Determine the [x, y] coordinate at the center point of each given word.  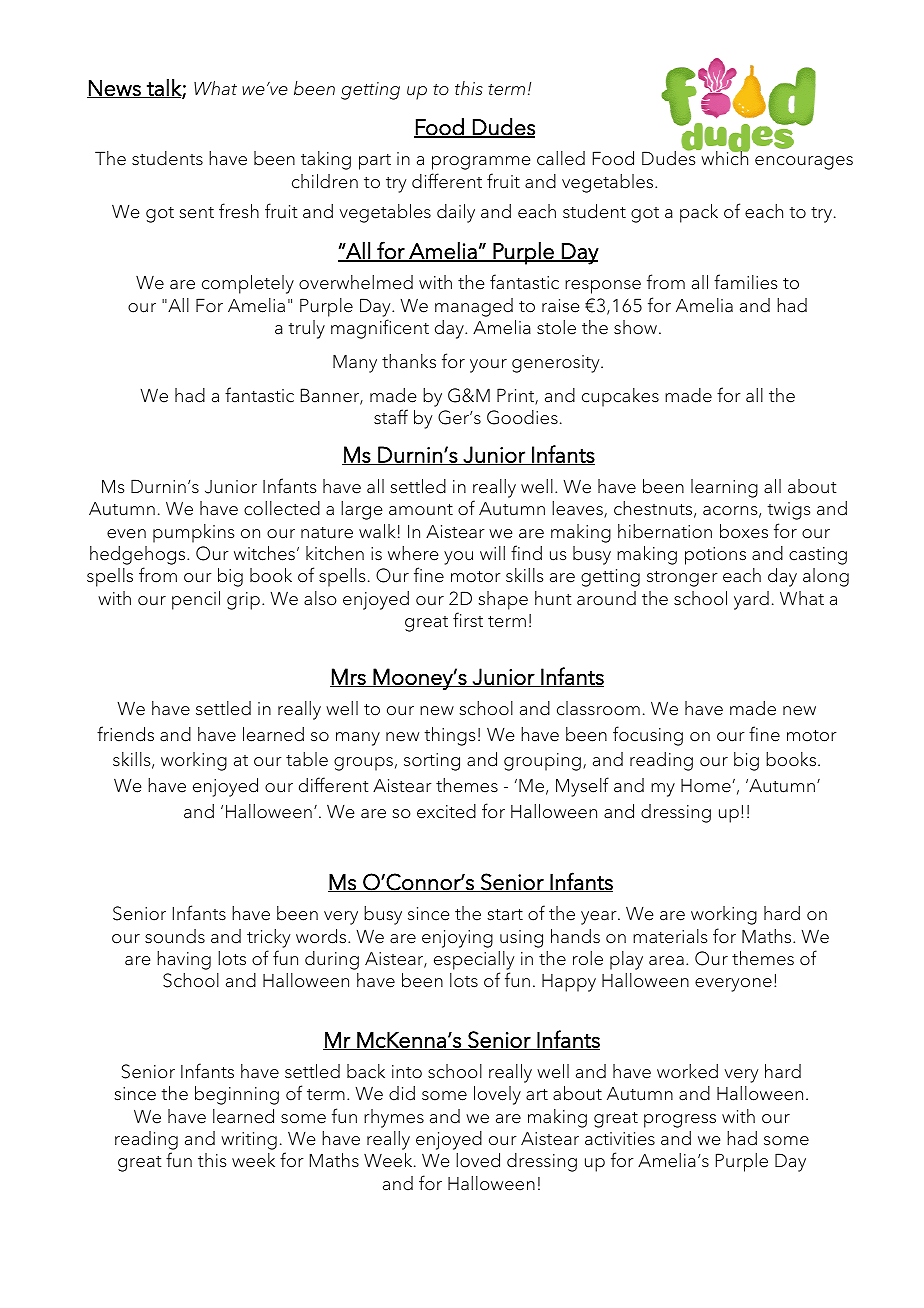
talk [164, 88]
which [724, 157]
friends [125, 734]
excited [446, 811]
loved [478, 1160]
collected [282, 508]
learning [724, 488]
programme [481, 163]
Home [706, 786]
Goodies [522, 417]
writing [249, 1141]
